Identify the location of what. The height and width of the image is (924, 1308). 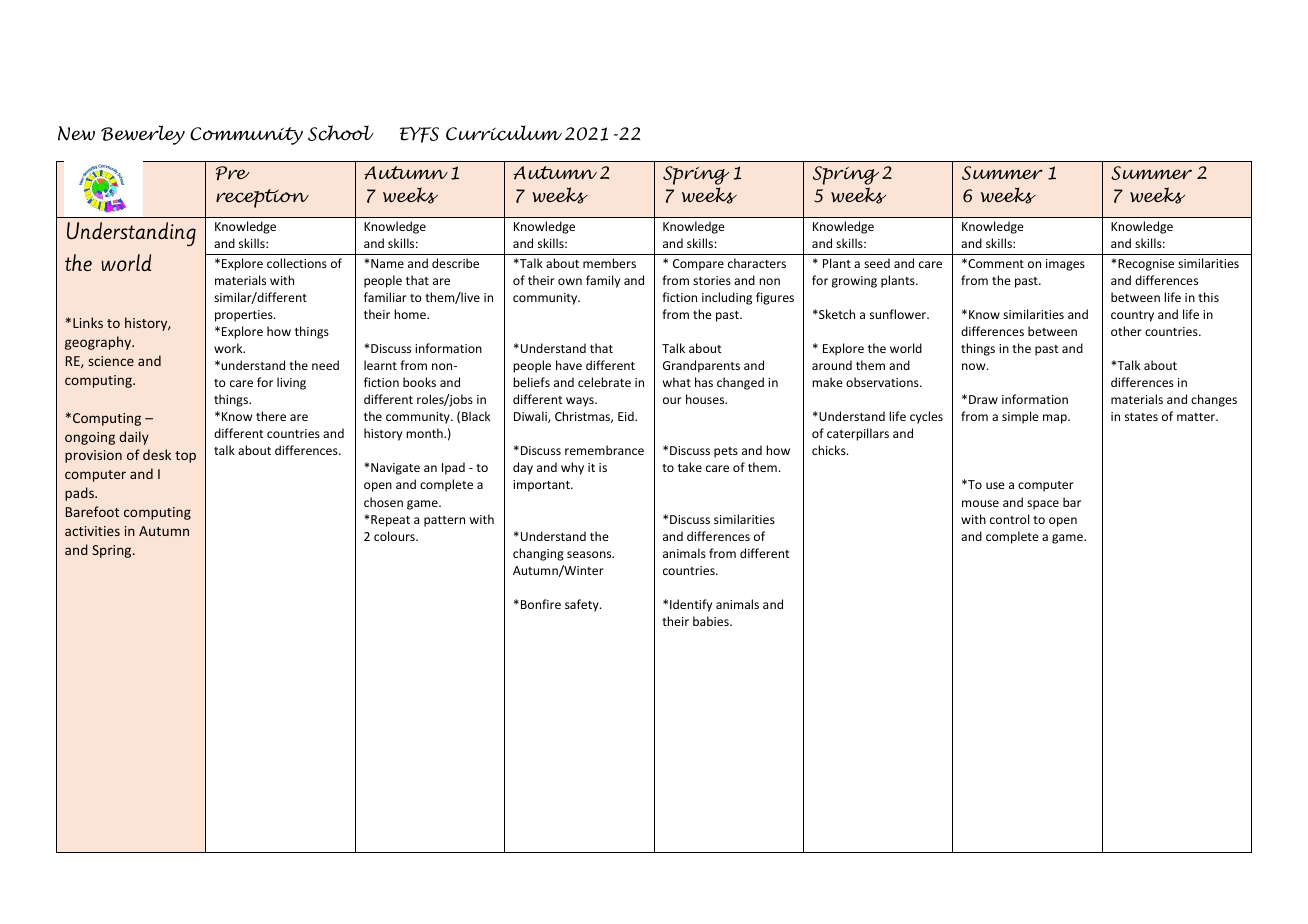
(677, 382).
